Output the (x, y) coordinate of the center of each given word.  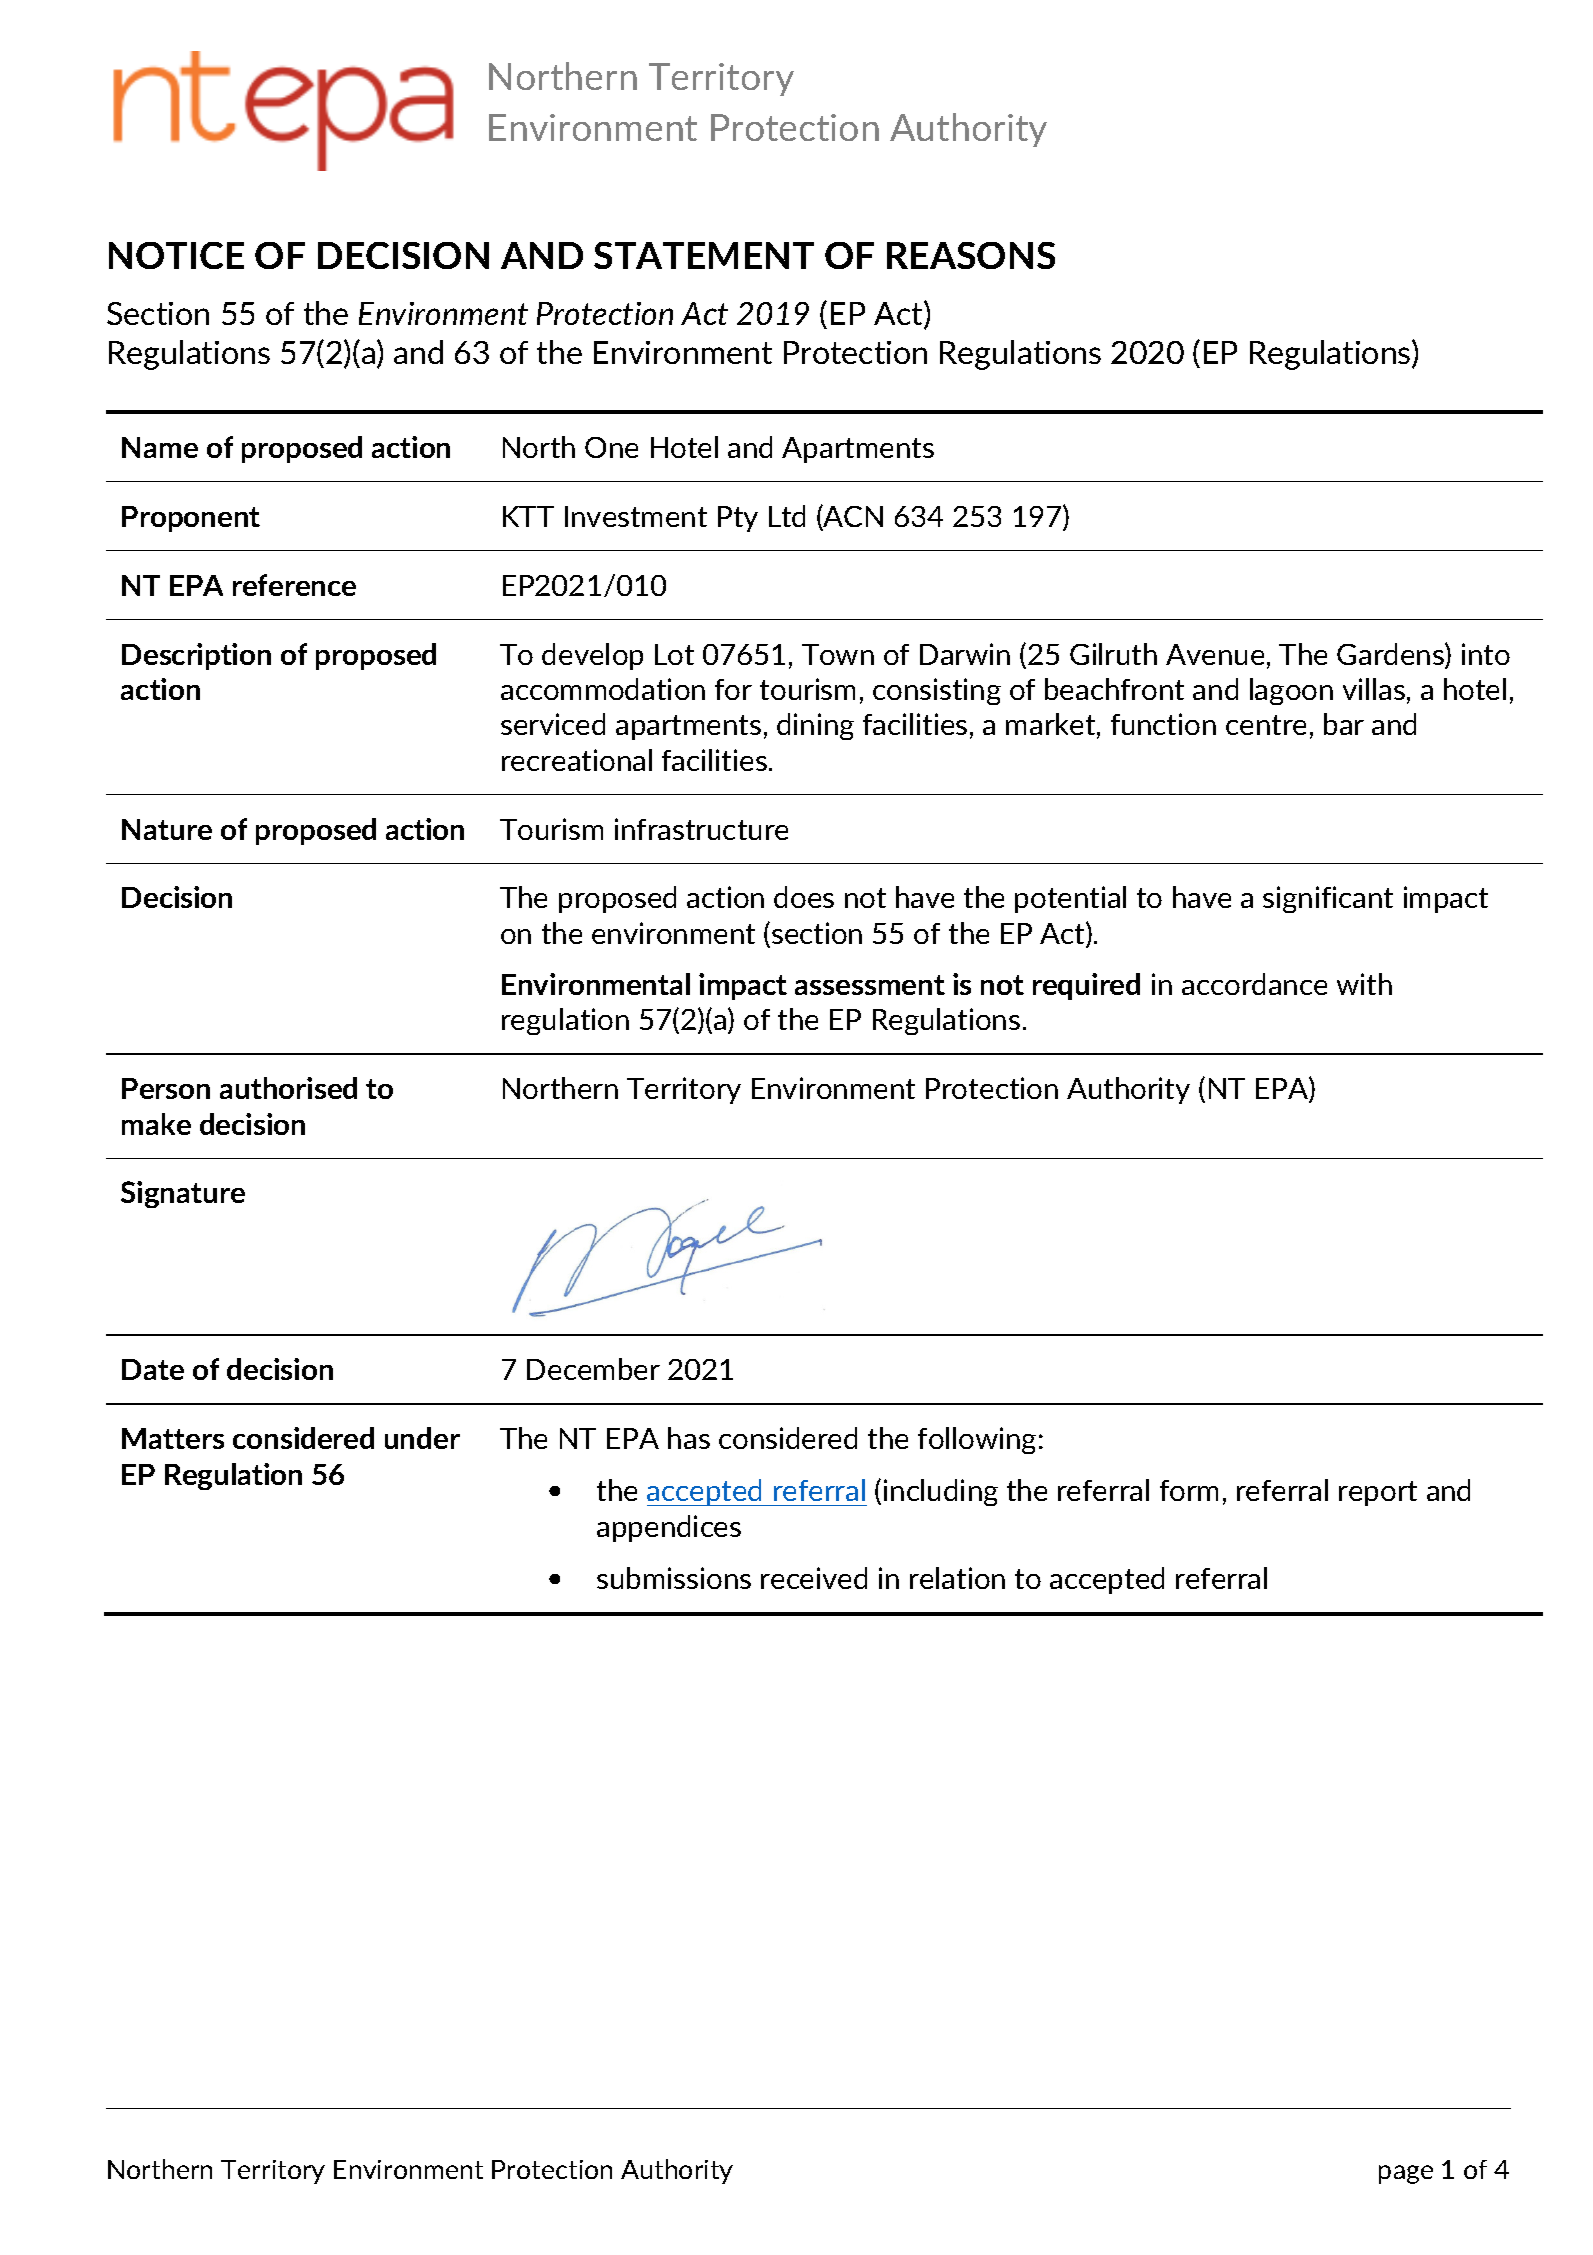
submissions (674, 1578)
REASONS (971, 255)
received (814, 1578)
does (804, 897)
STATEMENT (704, 255)
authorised (288, 1088)
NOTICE (176, 255)
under (422, 1438)
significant (1328, 899)
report (1378, 1493)
